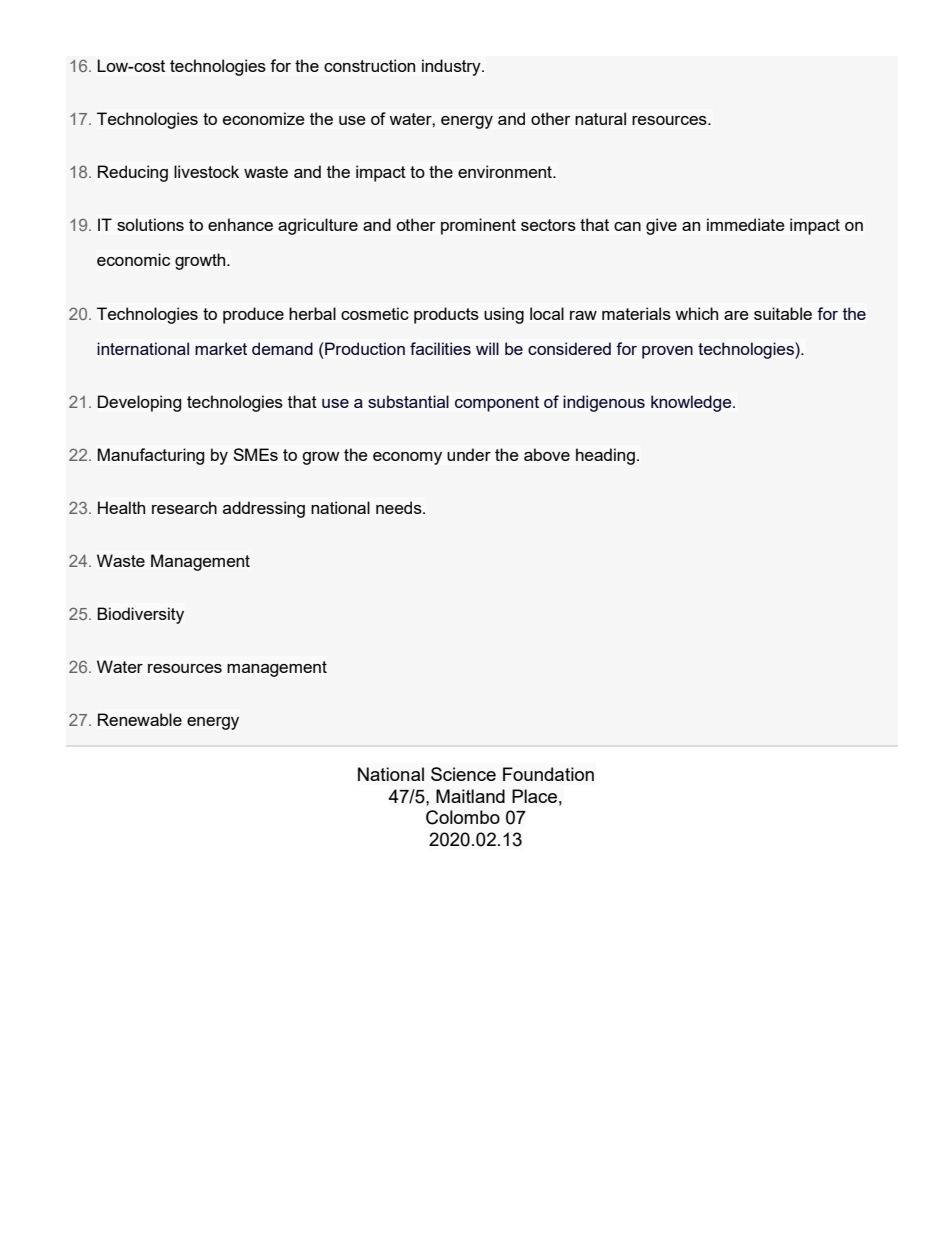 The height and width of the image is (1233, 952). Describe the element at coordinates (452, 67) in the image. I see `industry` at that location.
